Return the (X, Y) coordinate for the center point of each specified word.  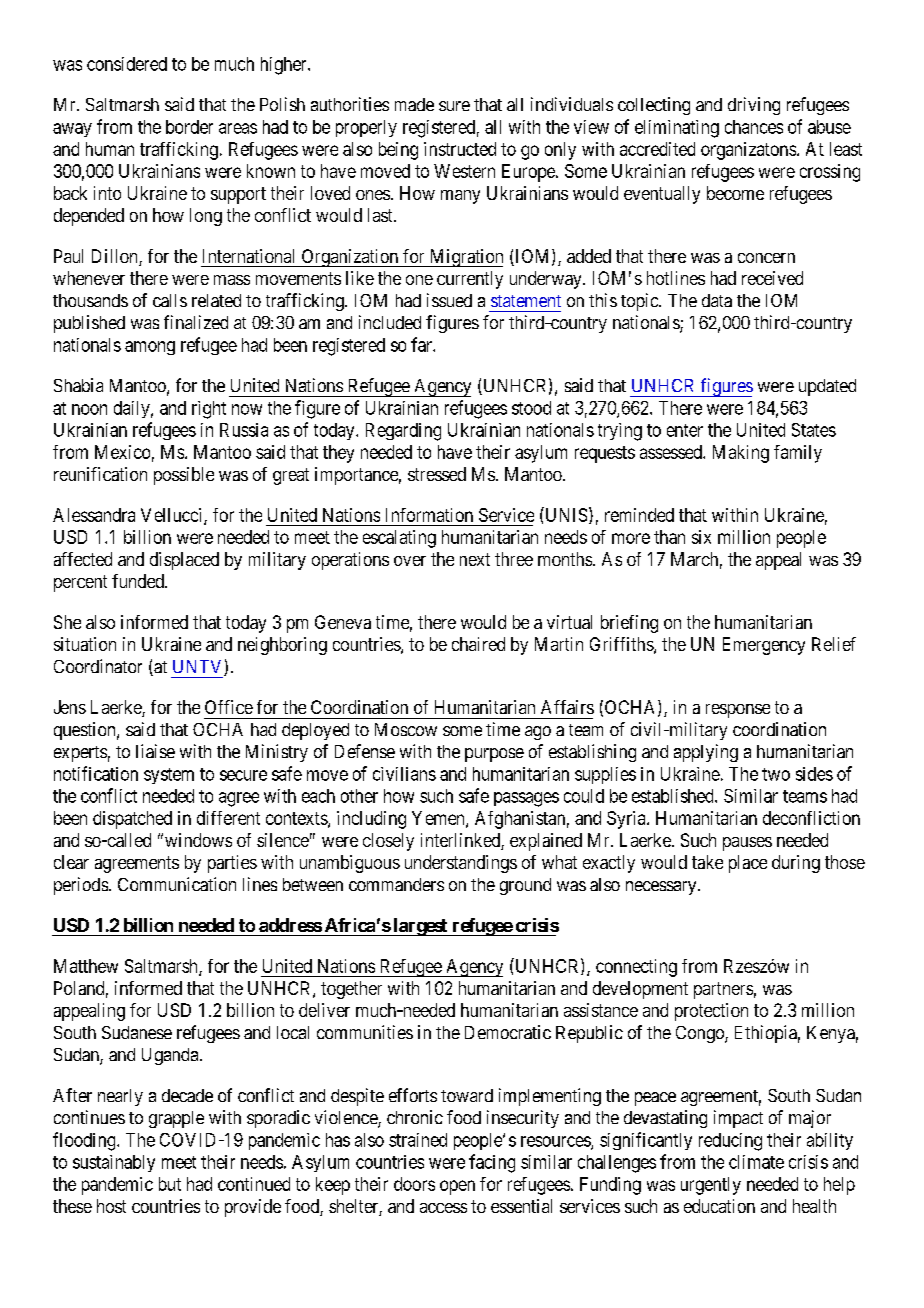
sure (454, 106)
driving (754, 106)
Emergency (764, 646)
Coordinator (98, 666)
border (189, 127)
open (457, 1187)
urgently (711, 1186)
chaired (478, 644)
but (170, 1184)
